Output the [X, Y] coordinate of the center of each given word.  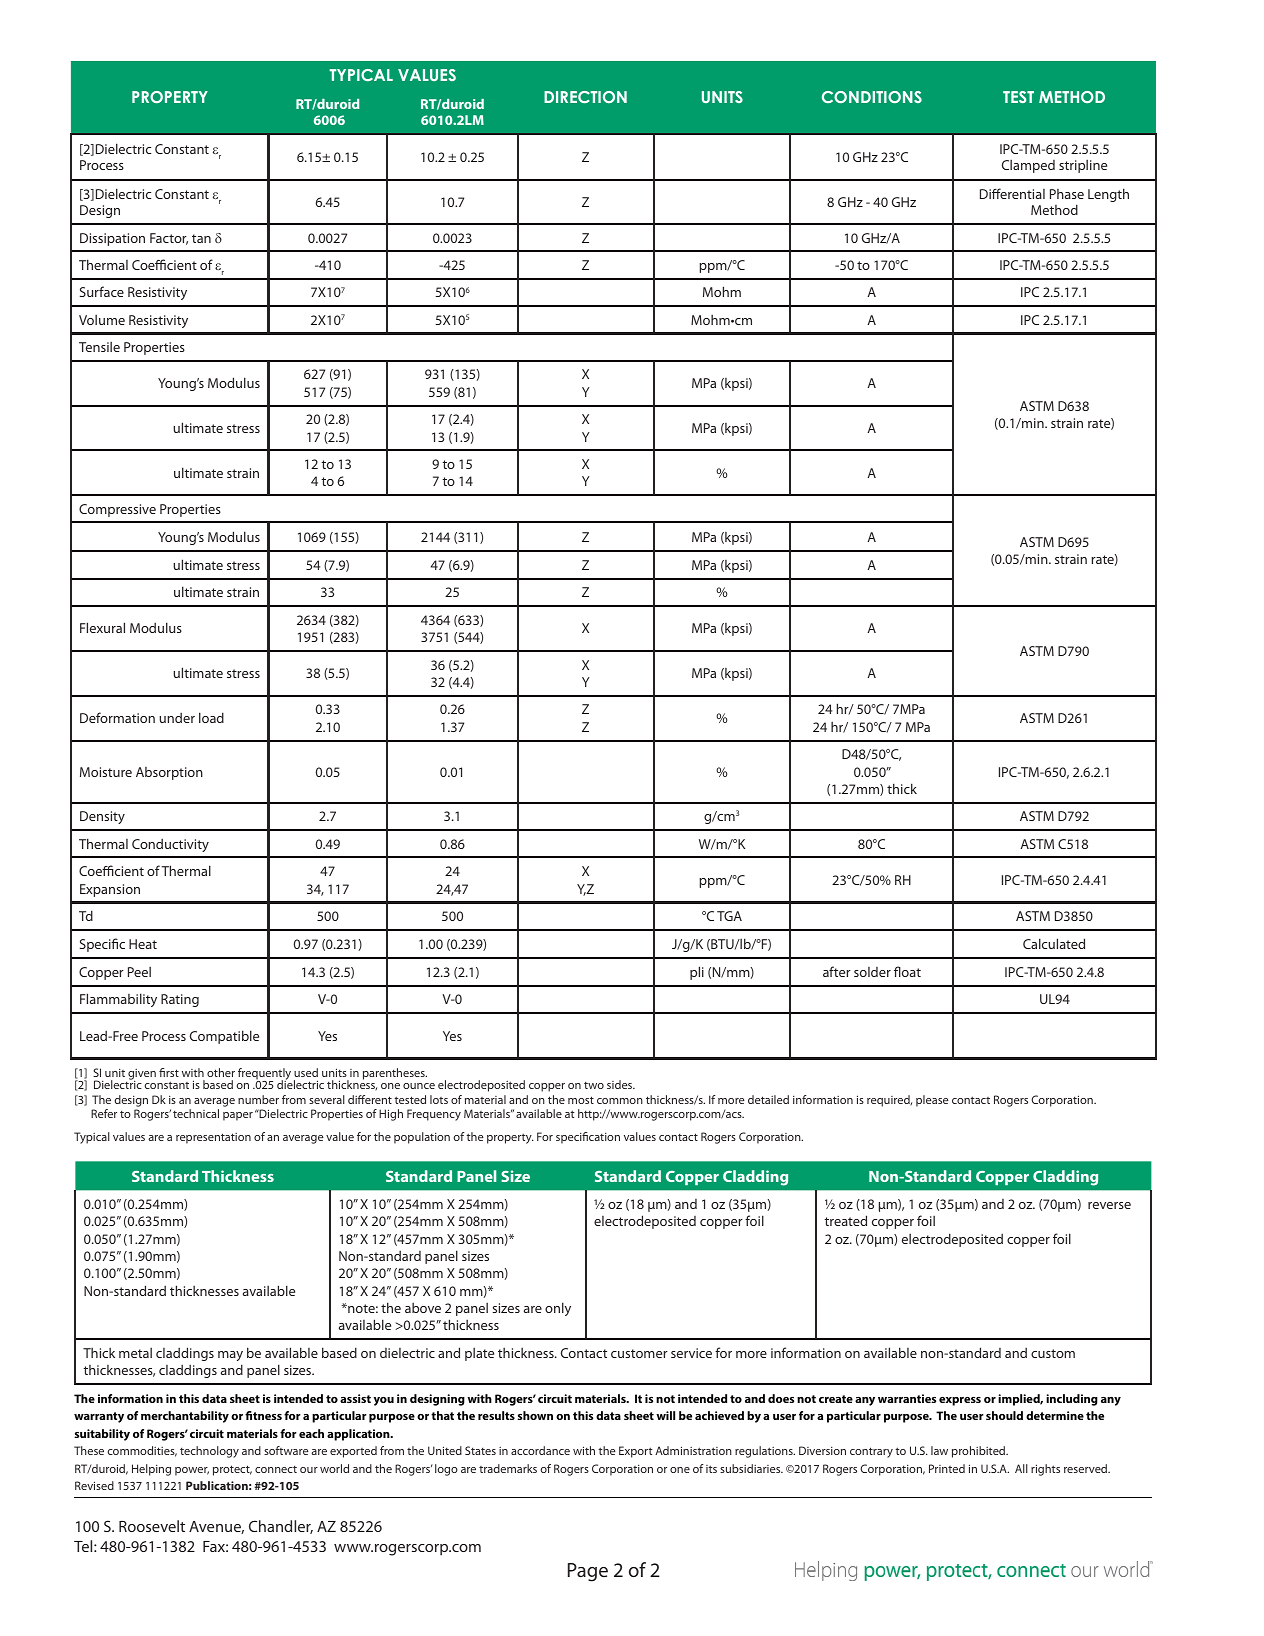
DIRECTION [585, 97]
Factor [169, 239]
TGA [729, 916]
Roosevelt [152, 1526]
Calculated [1054, 943]
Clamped [1028, 166]
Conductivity [170, 845]
